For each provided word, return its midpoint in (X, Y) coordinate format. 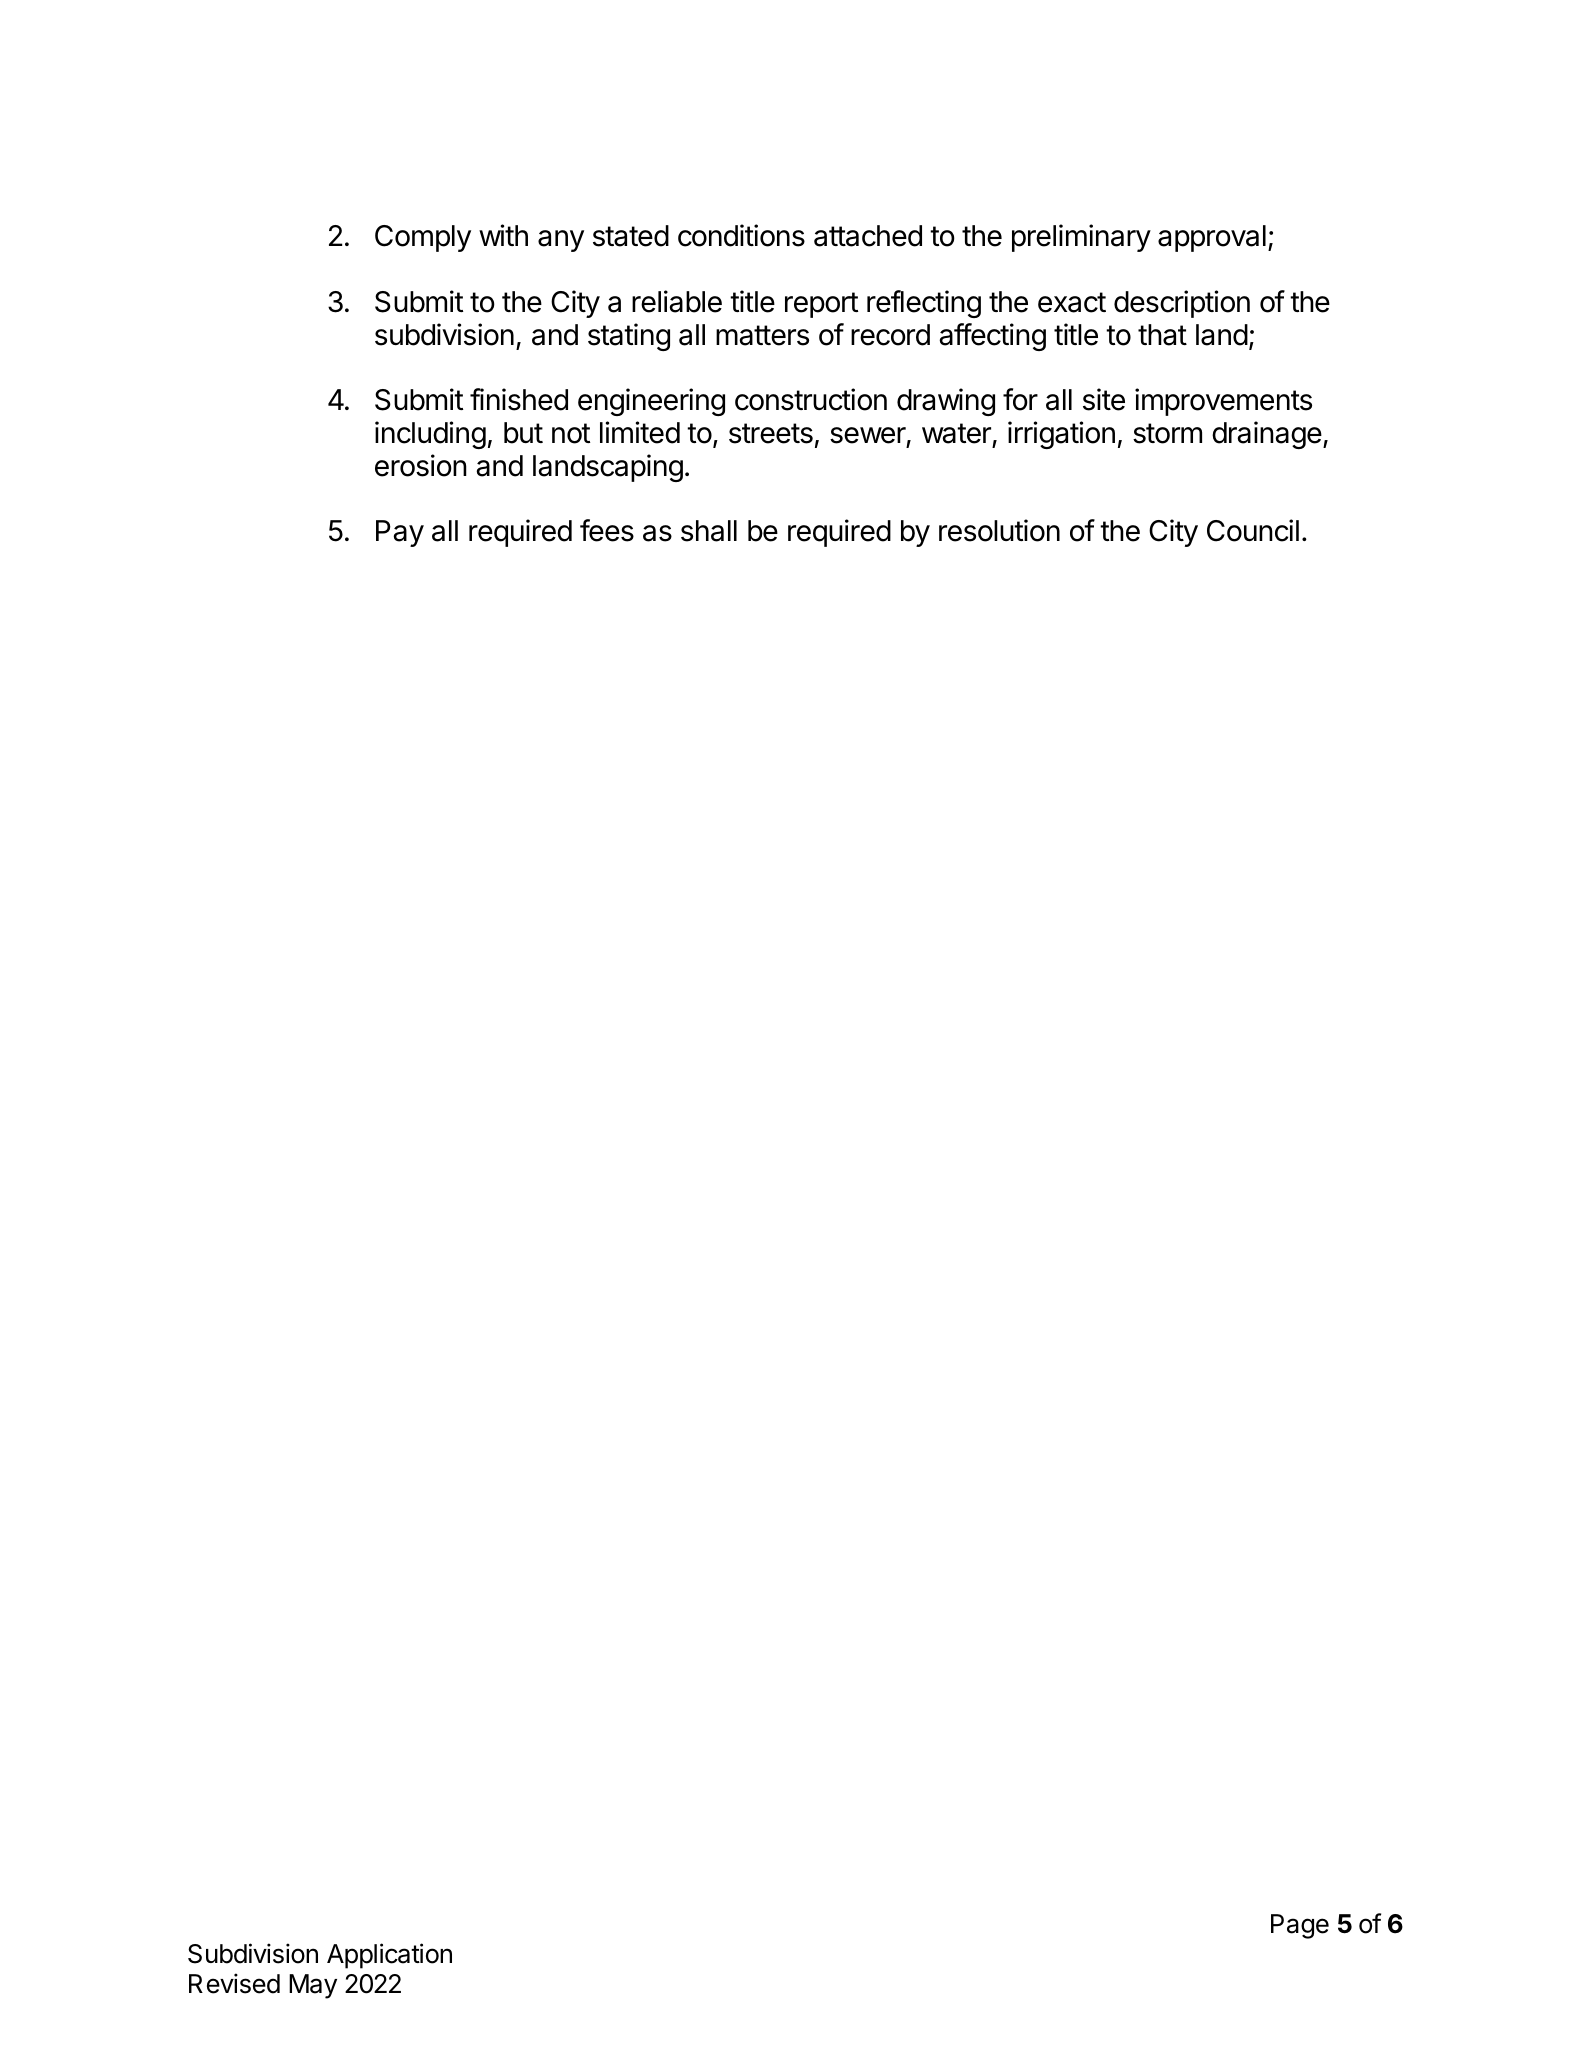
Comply (423, 238)
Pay (400, 533)
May (313, 1986)
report (821, 305)
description (1182, 304)
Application (389, 1956)
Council (1253, 530)
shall (709, 531)
